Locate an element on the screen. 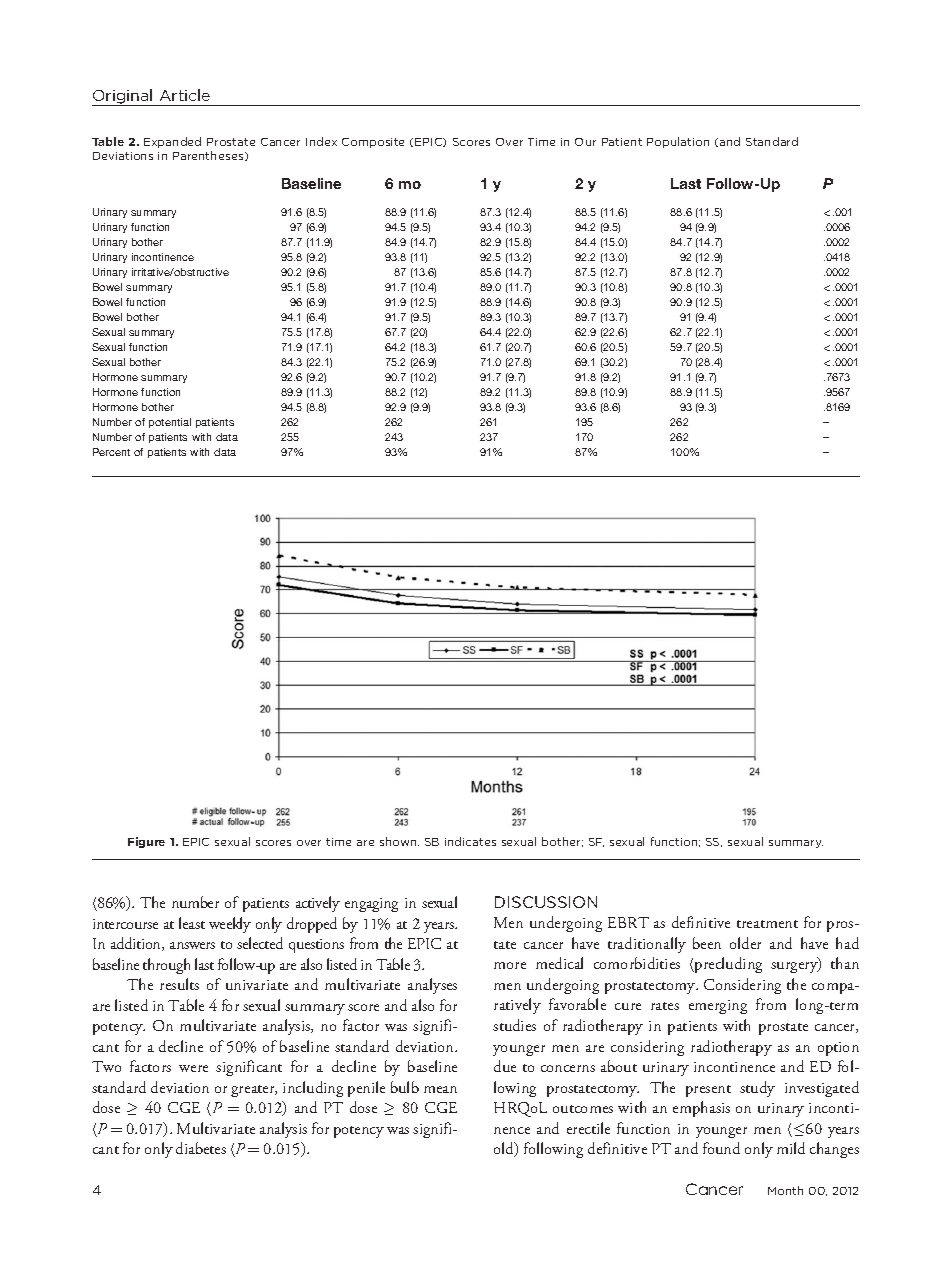 The width and height of the screenshot is (952, 1265). Figure is located at coordinates (146, 842).
